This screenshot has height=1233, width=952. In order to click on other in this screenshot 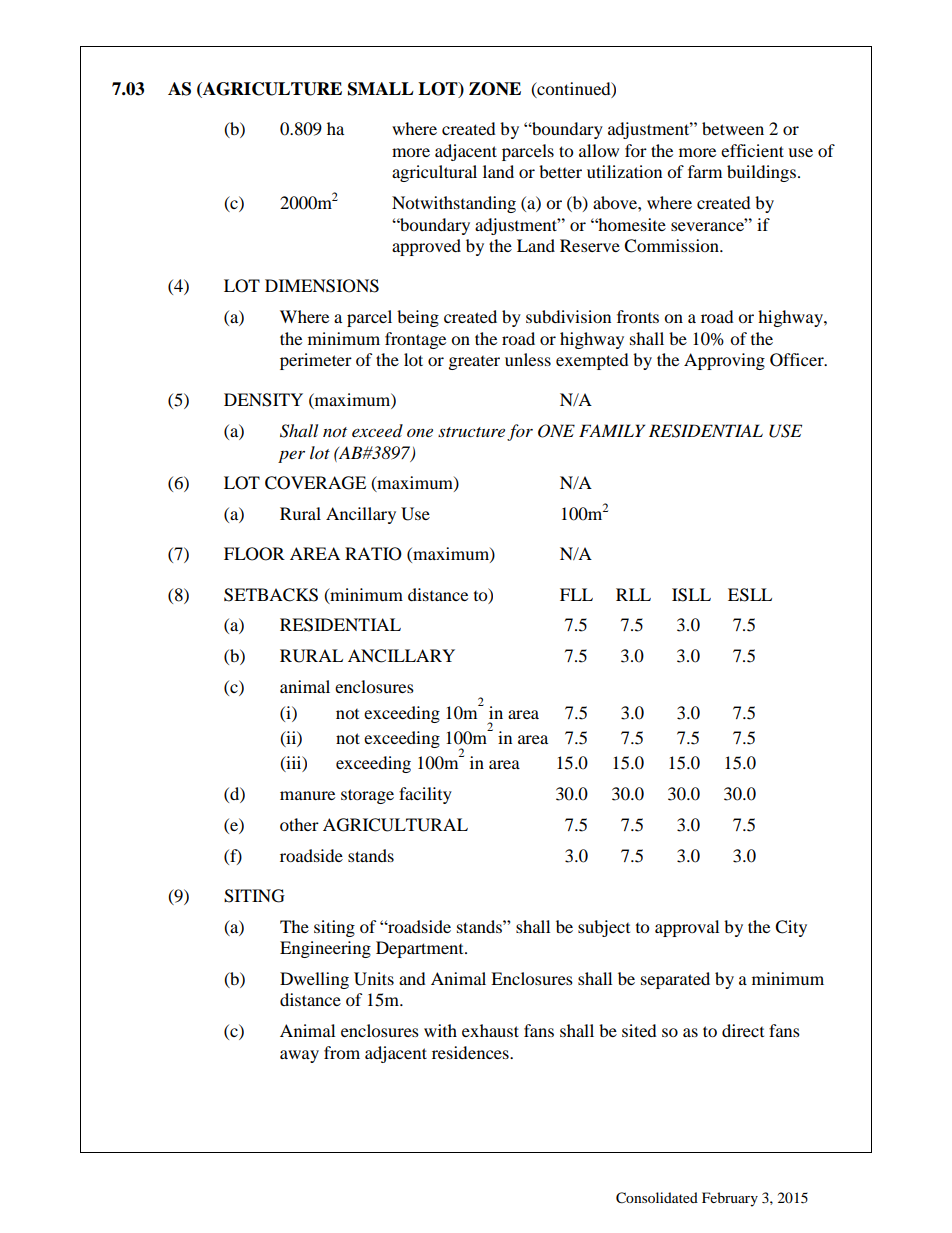, I will do `click(299, 824)`.
